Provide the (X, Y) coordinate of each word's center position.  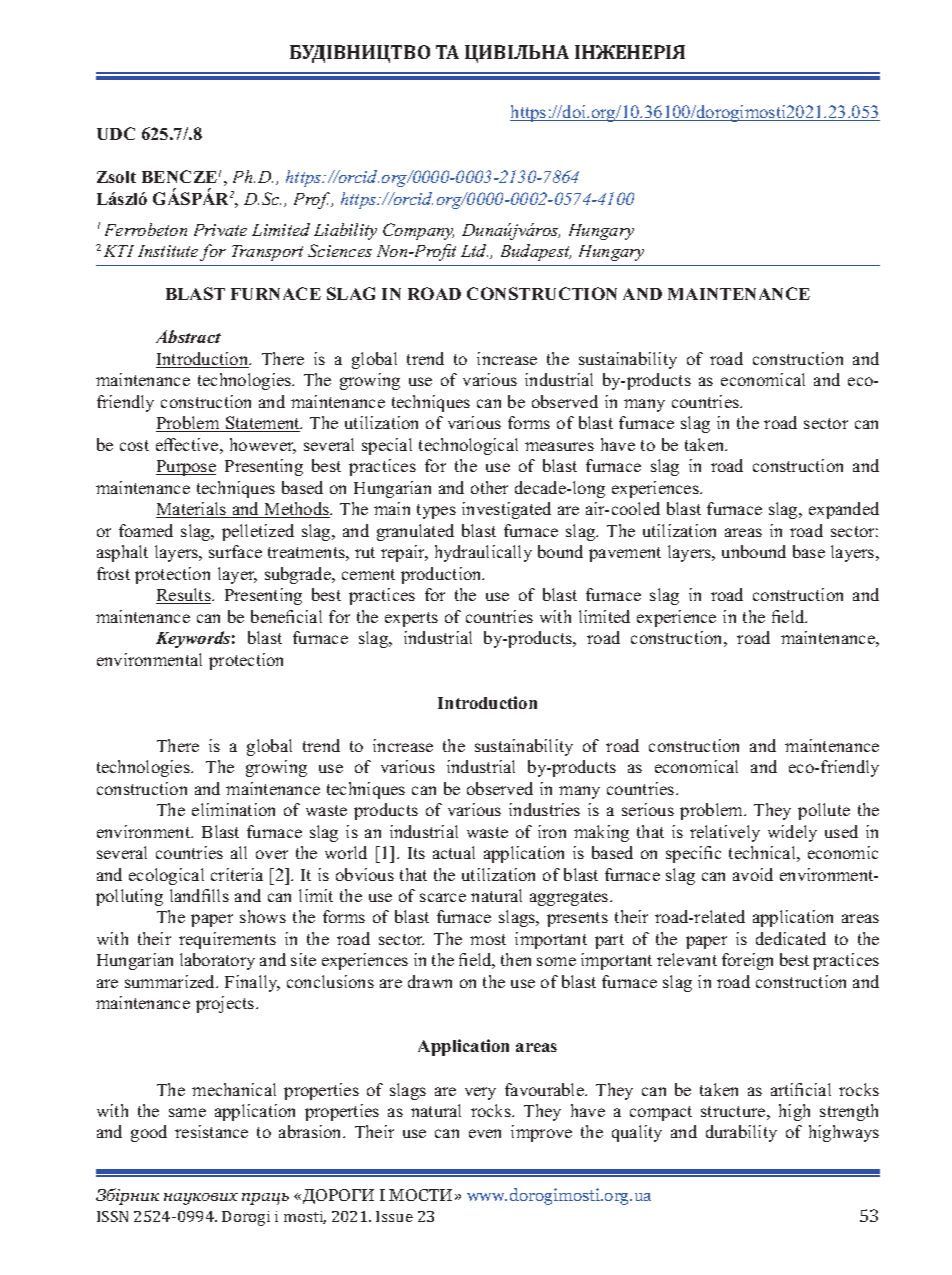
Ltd (474, 250)
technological (468, 446)
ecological (166, 876)
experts (411, 619)
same (187, 1112)
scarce (443, 897)
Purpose (186, 468)
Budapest (536, 252)
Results (184, 596)
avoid (753, 874)
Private (220, 230)
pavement (625, 554)
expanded (844, 510)
